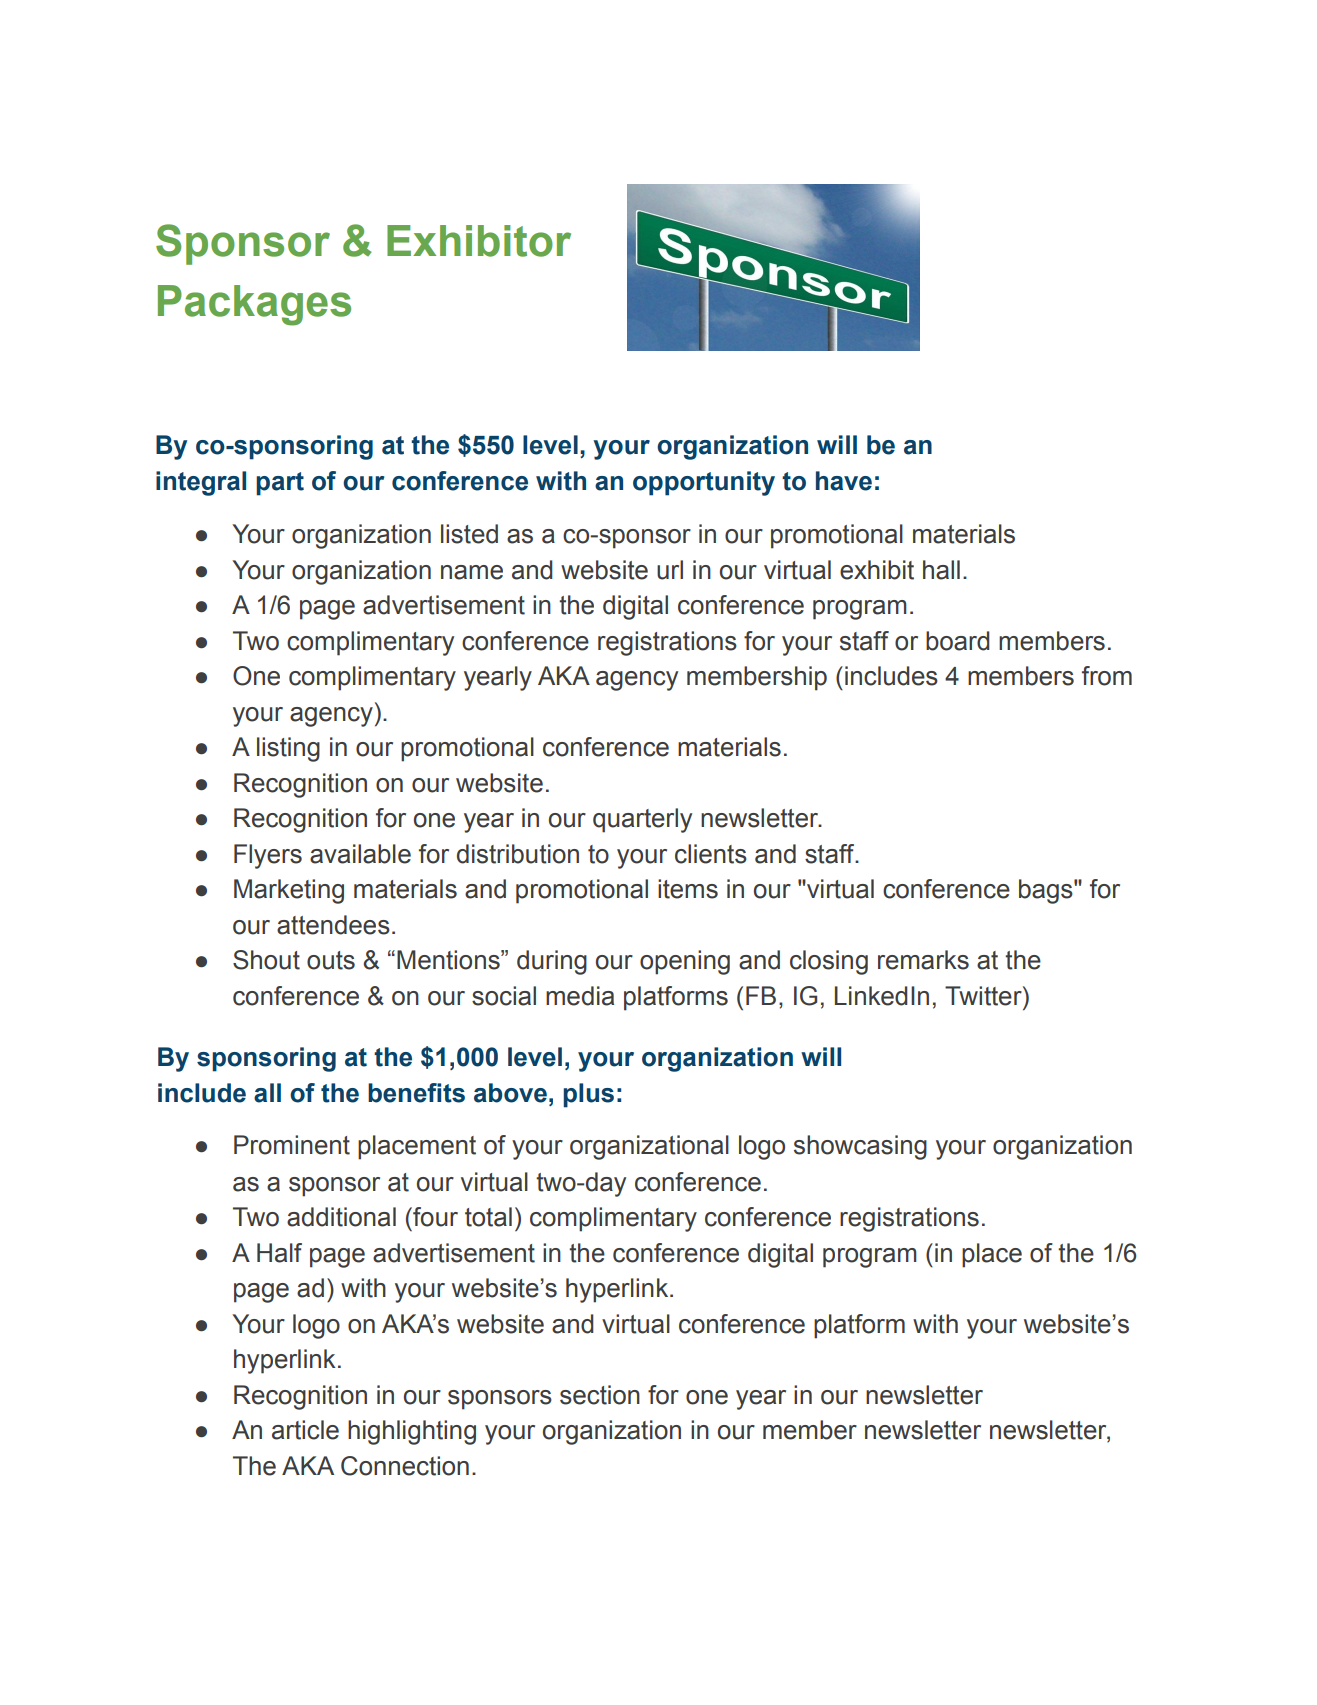 The height and width of the page is (1705, 1317). What do you see at coordinates (305, 1430) in the page?
I see `article` at bounding box center [305, 1430].
